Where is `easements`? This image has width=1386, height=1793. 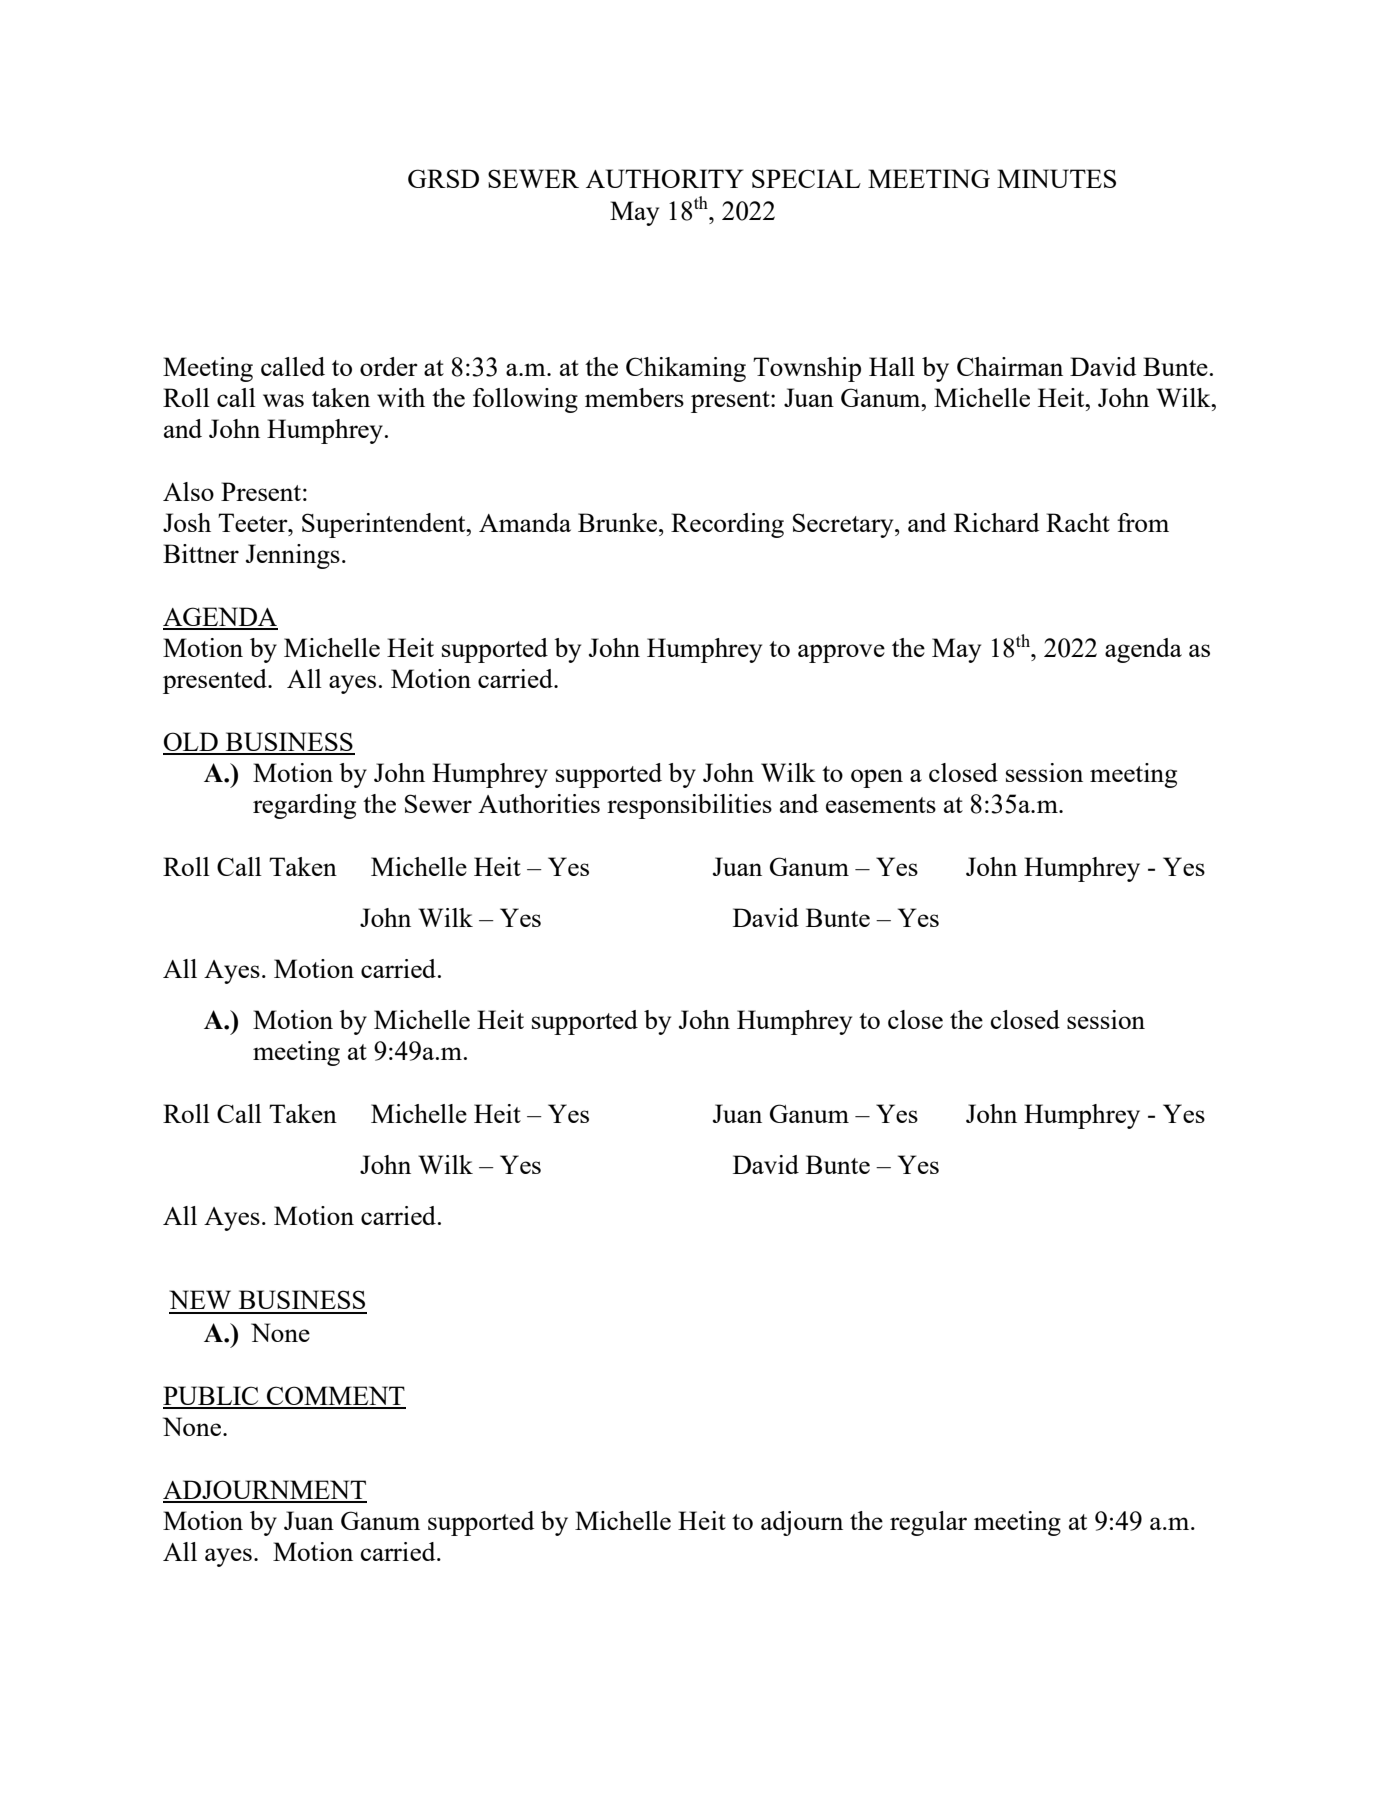 easements is located at coordinates (881, 805).
